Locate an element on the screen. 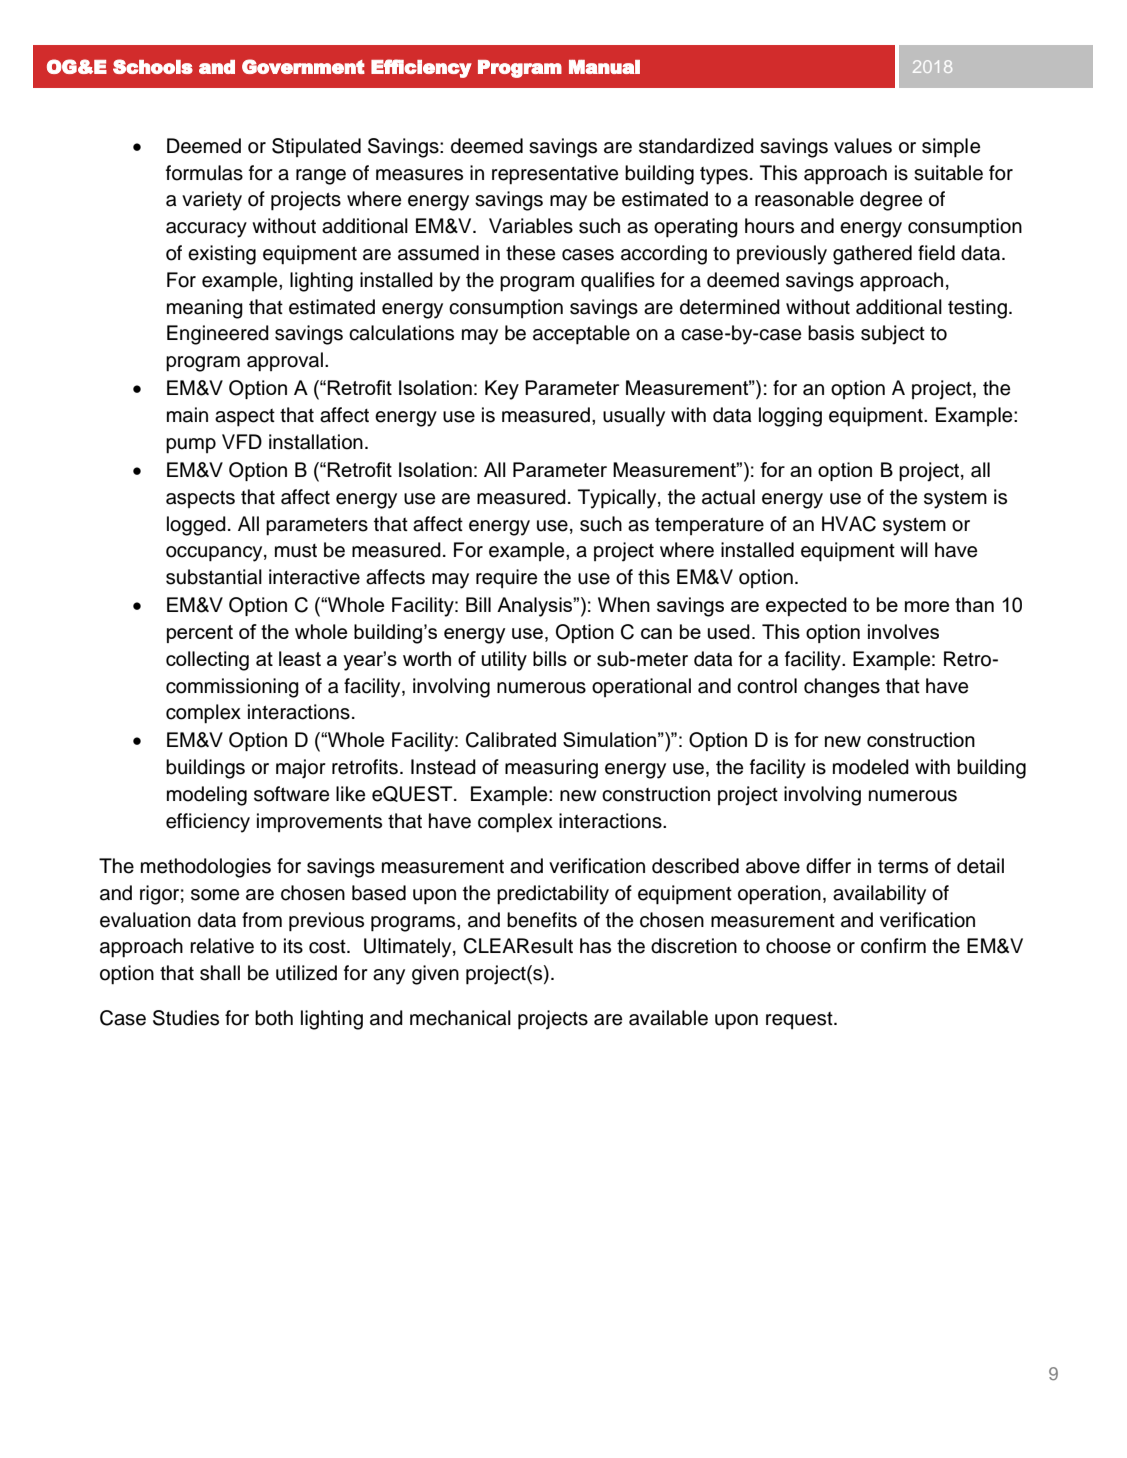 Image resolution: width=1127 pixels, height=1458 pixels. When is located at coordinates (624, 604).
